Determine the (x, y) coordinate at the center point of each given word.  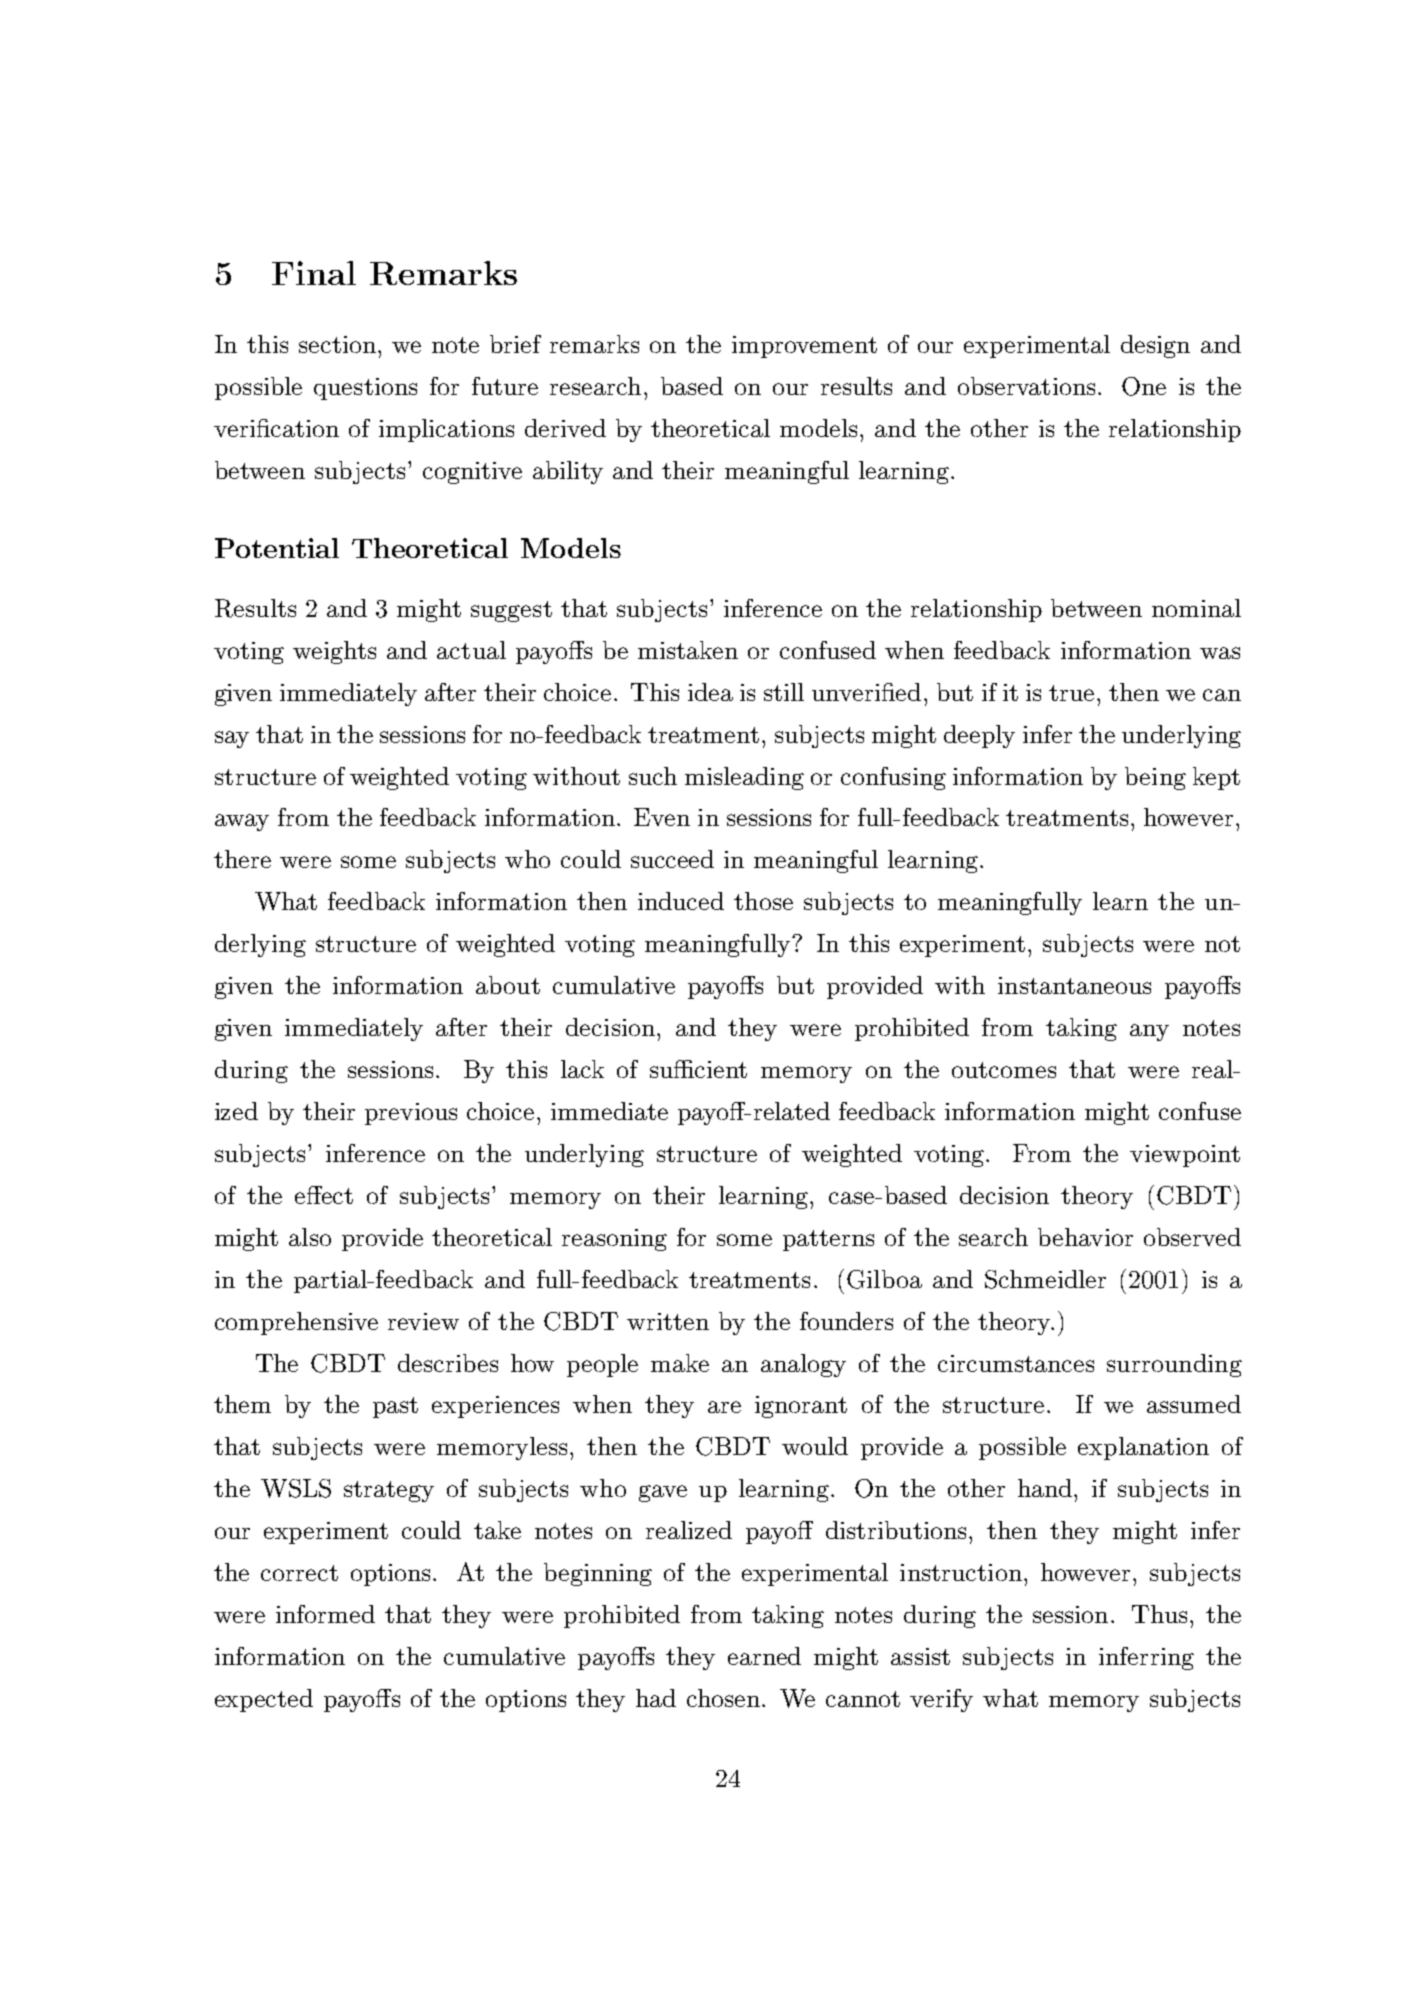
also (310, 1237)
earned (764, 1656)
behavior (1085, 1237)
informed (325, 1614)
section (337, 344)
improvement (804, 347)
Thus (1159, 1614)
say (232, 739)
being (1155, 778)
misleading (744, 778)
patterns (828, 1240)
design (1155, 346)
